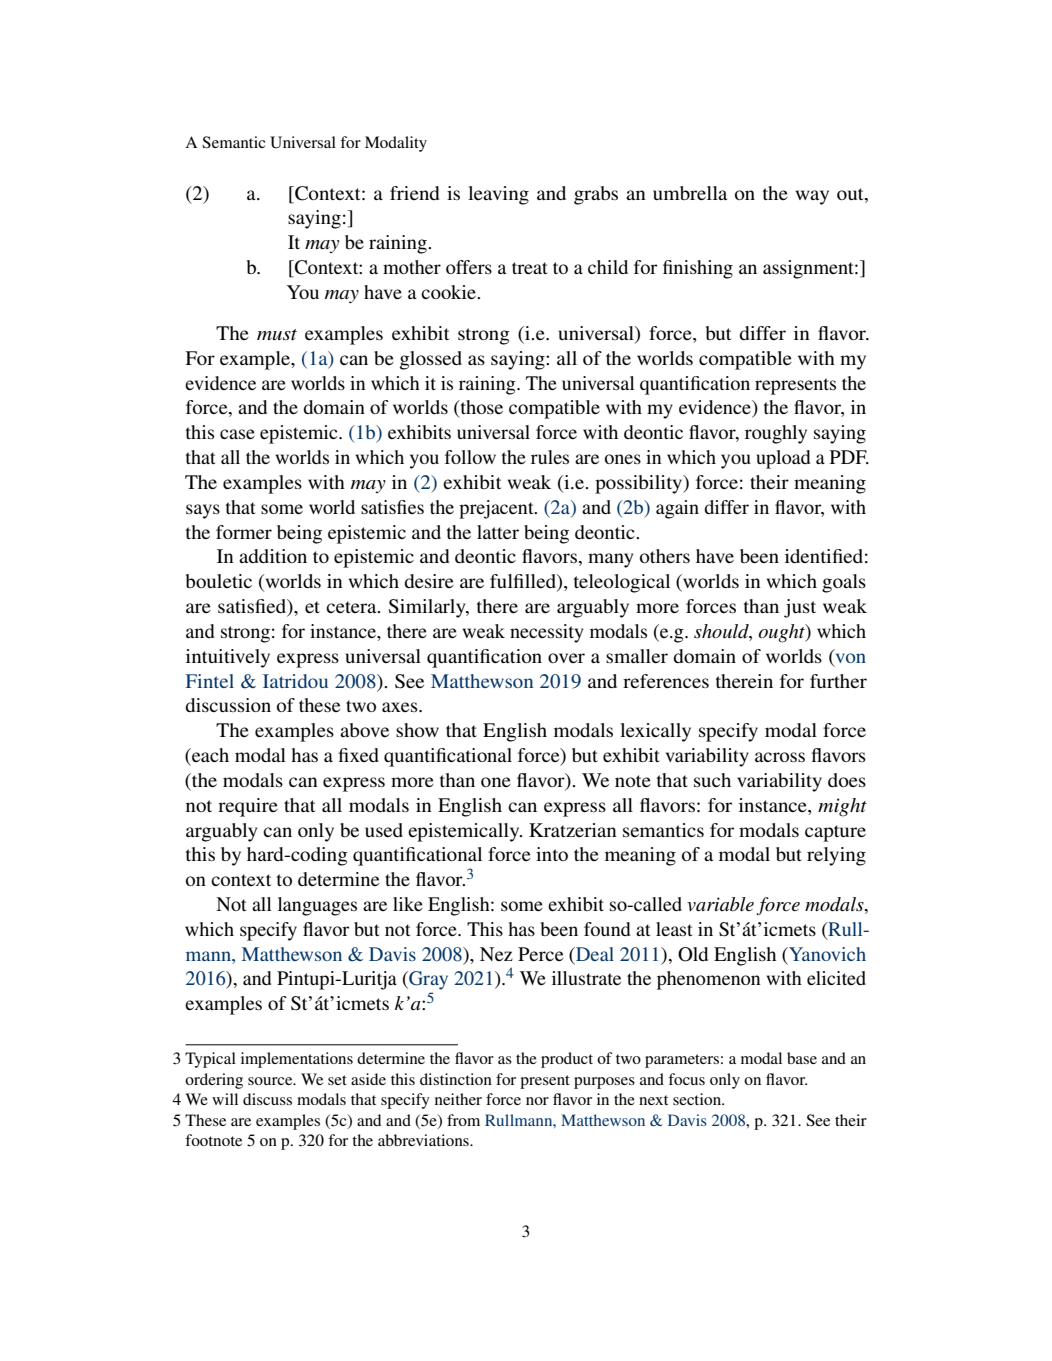 This screenshot has height=1361, width=1052. I want to click on will, so click(225, 1099).
